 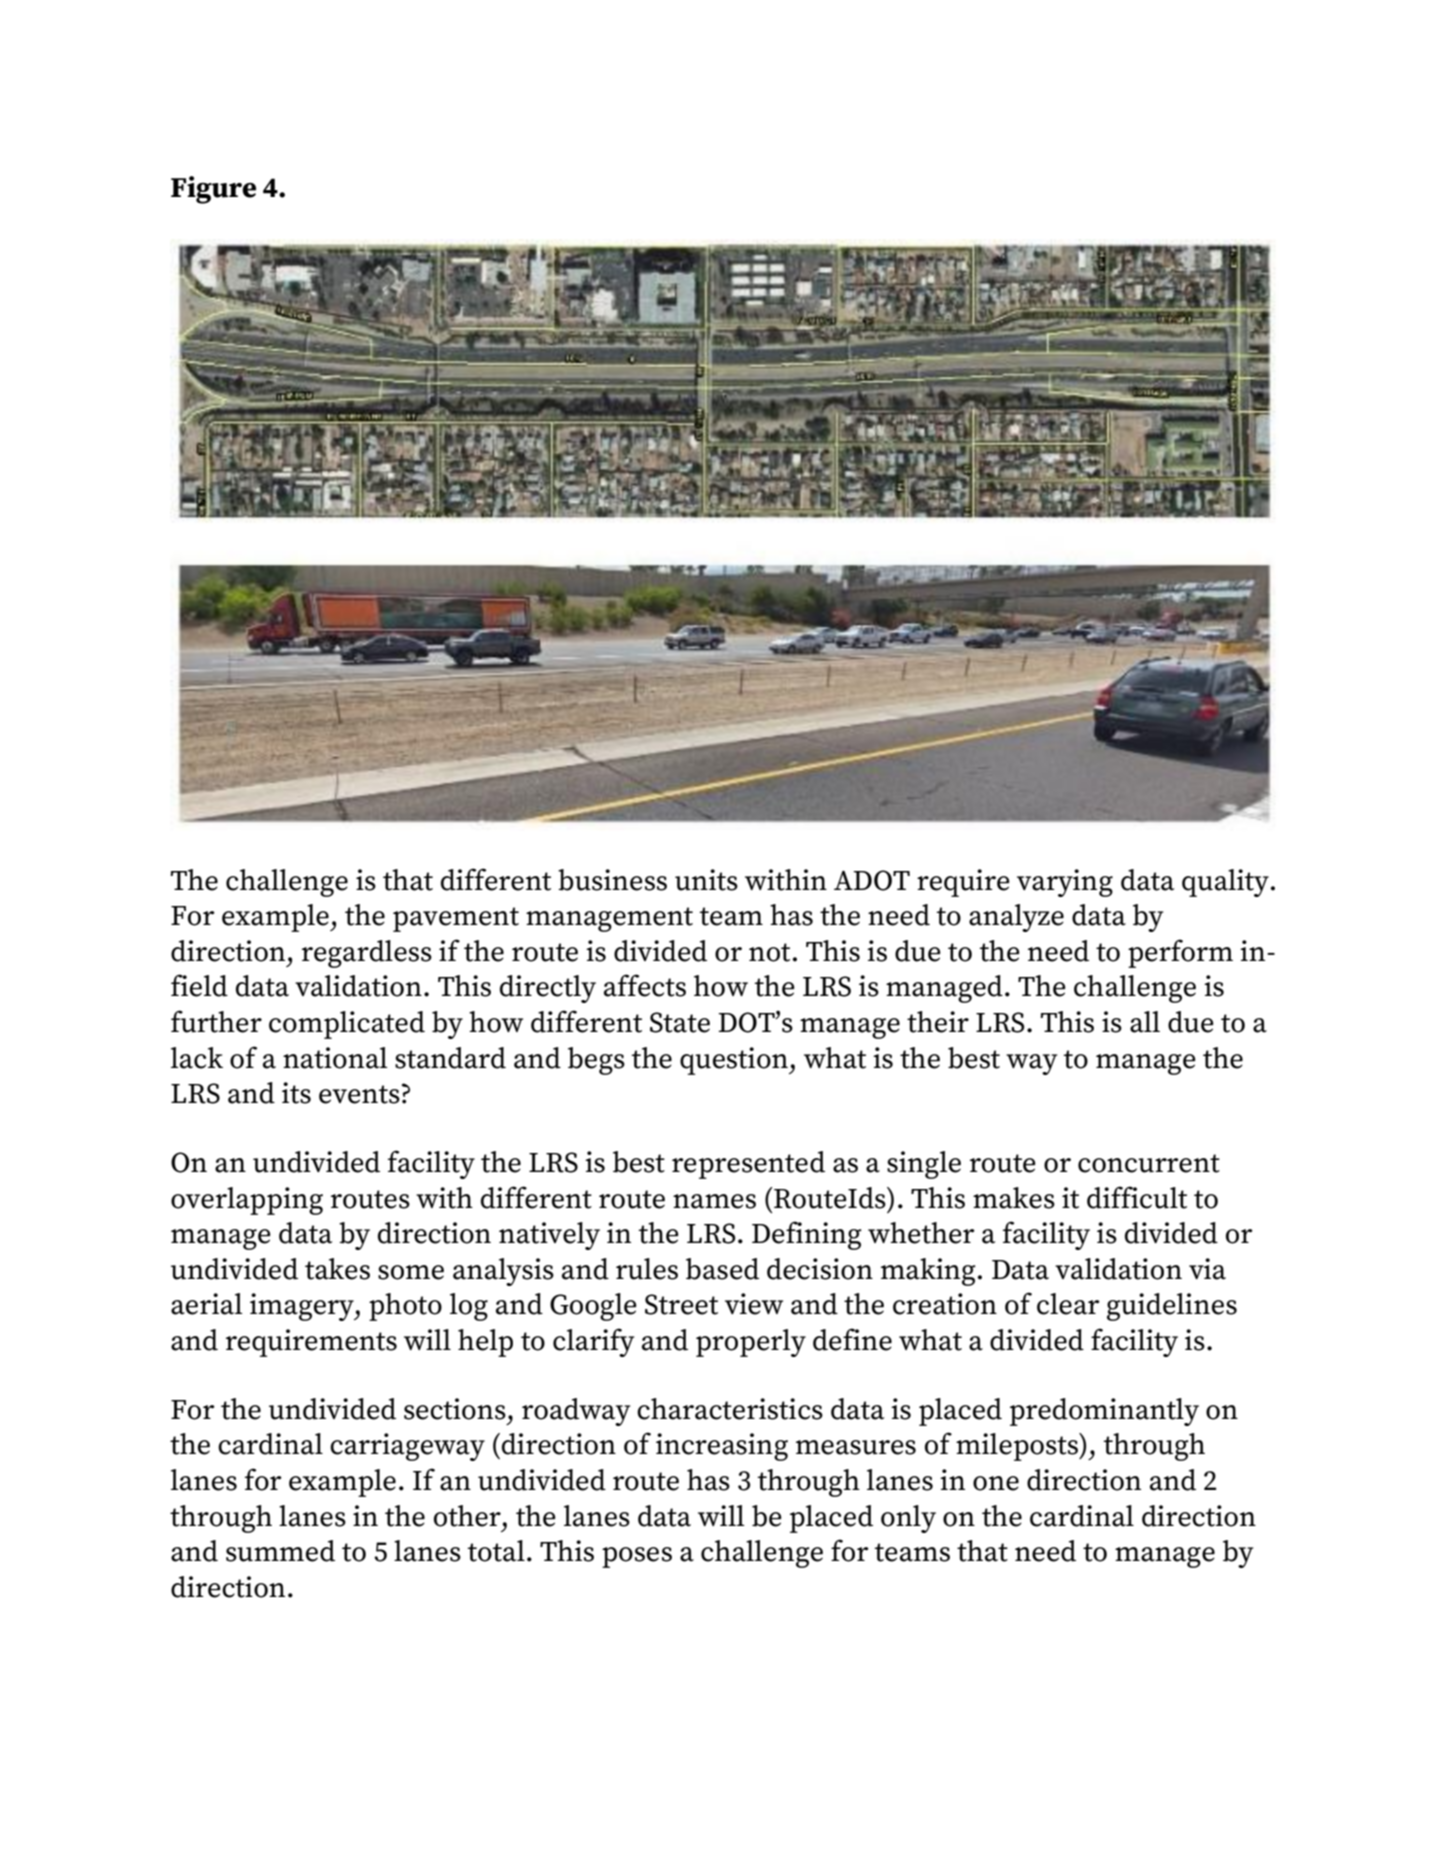 What do you see at coordinates (706, 880) in the document?
I see `units` at bounding box center [706, 880].
